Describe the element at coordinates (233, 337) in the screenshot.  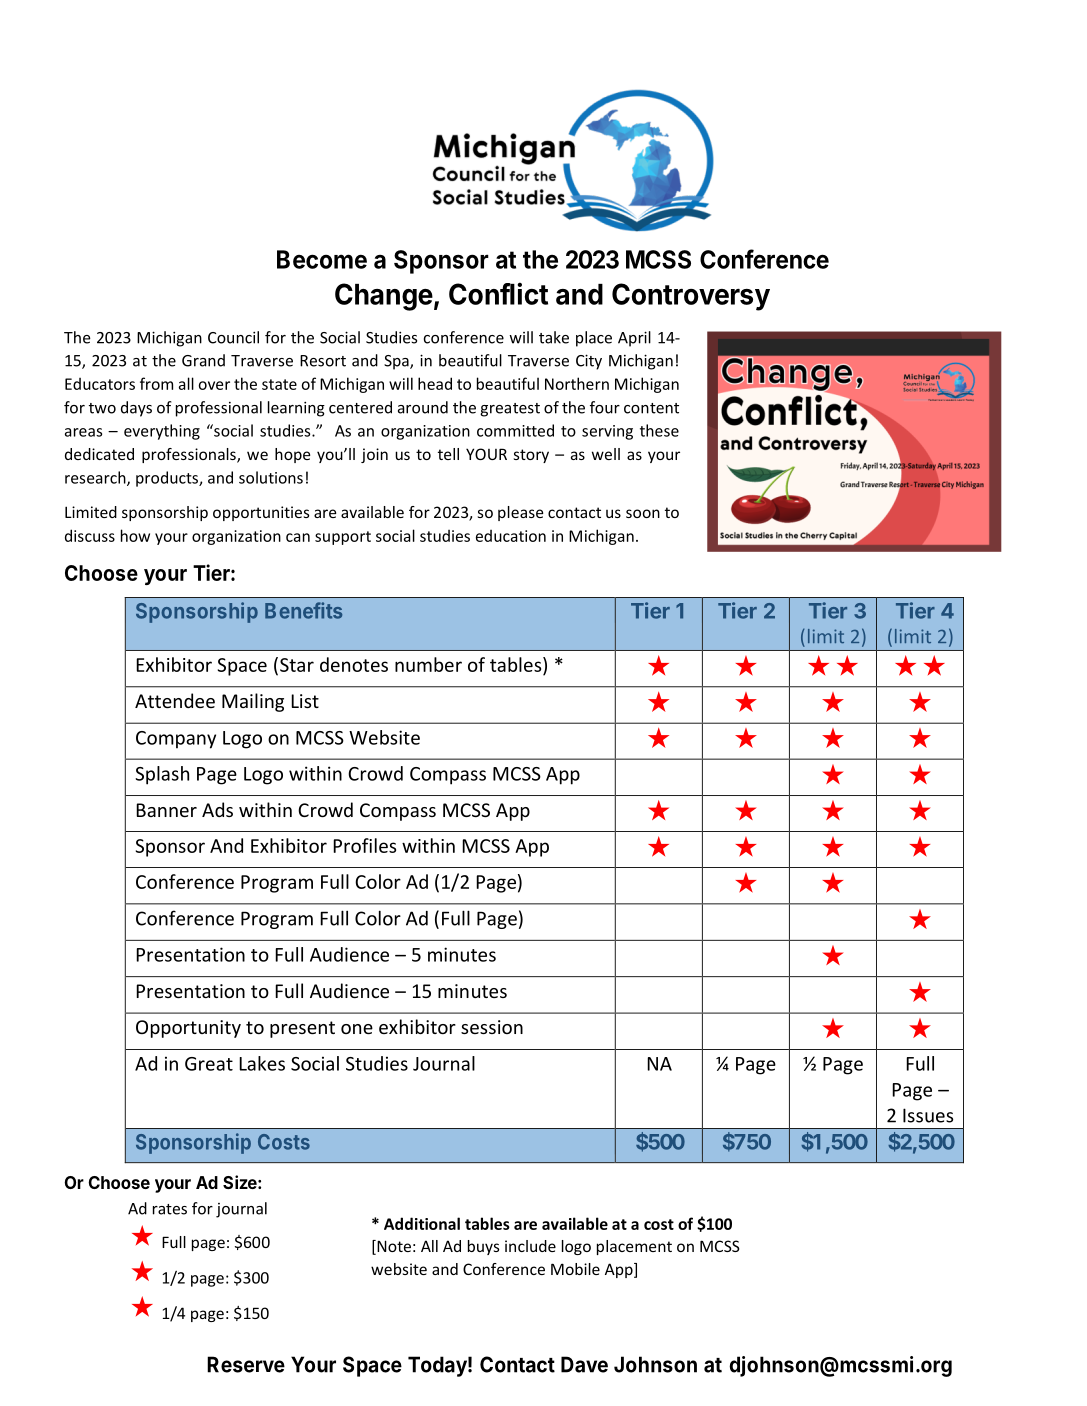
I see `Council` at that location.
